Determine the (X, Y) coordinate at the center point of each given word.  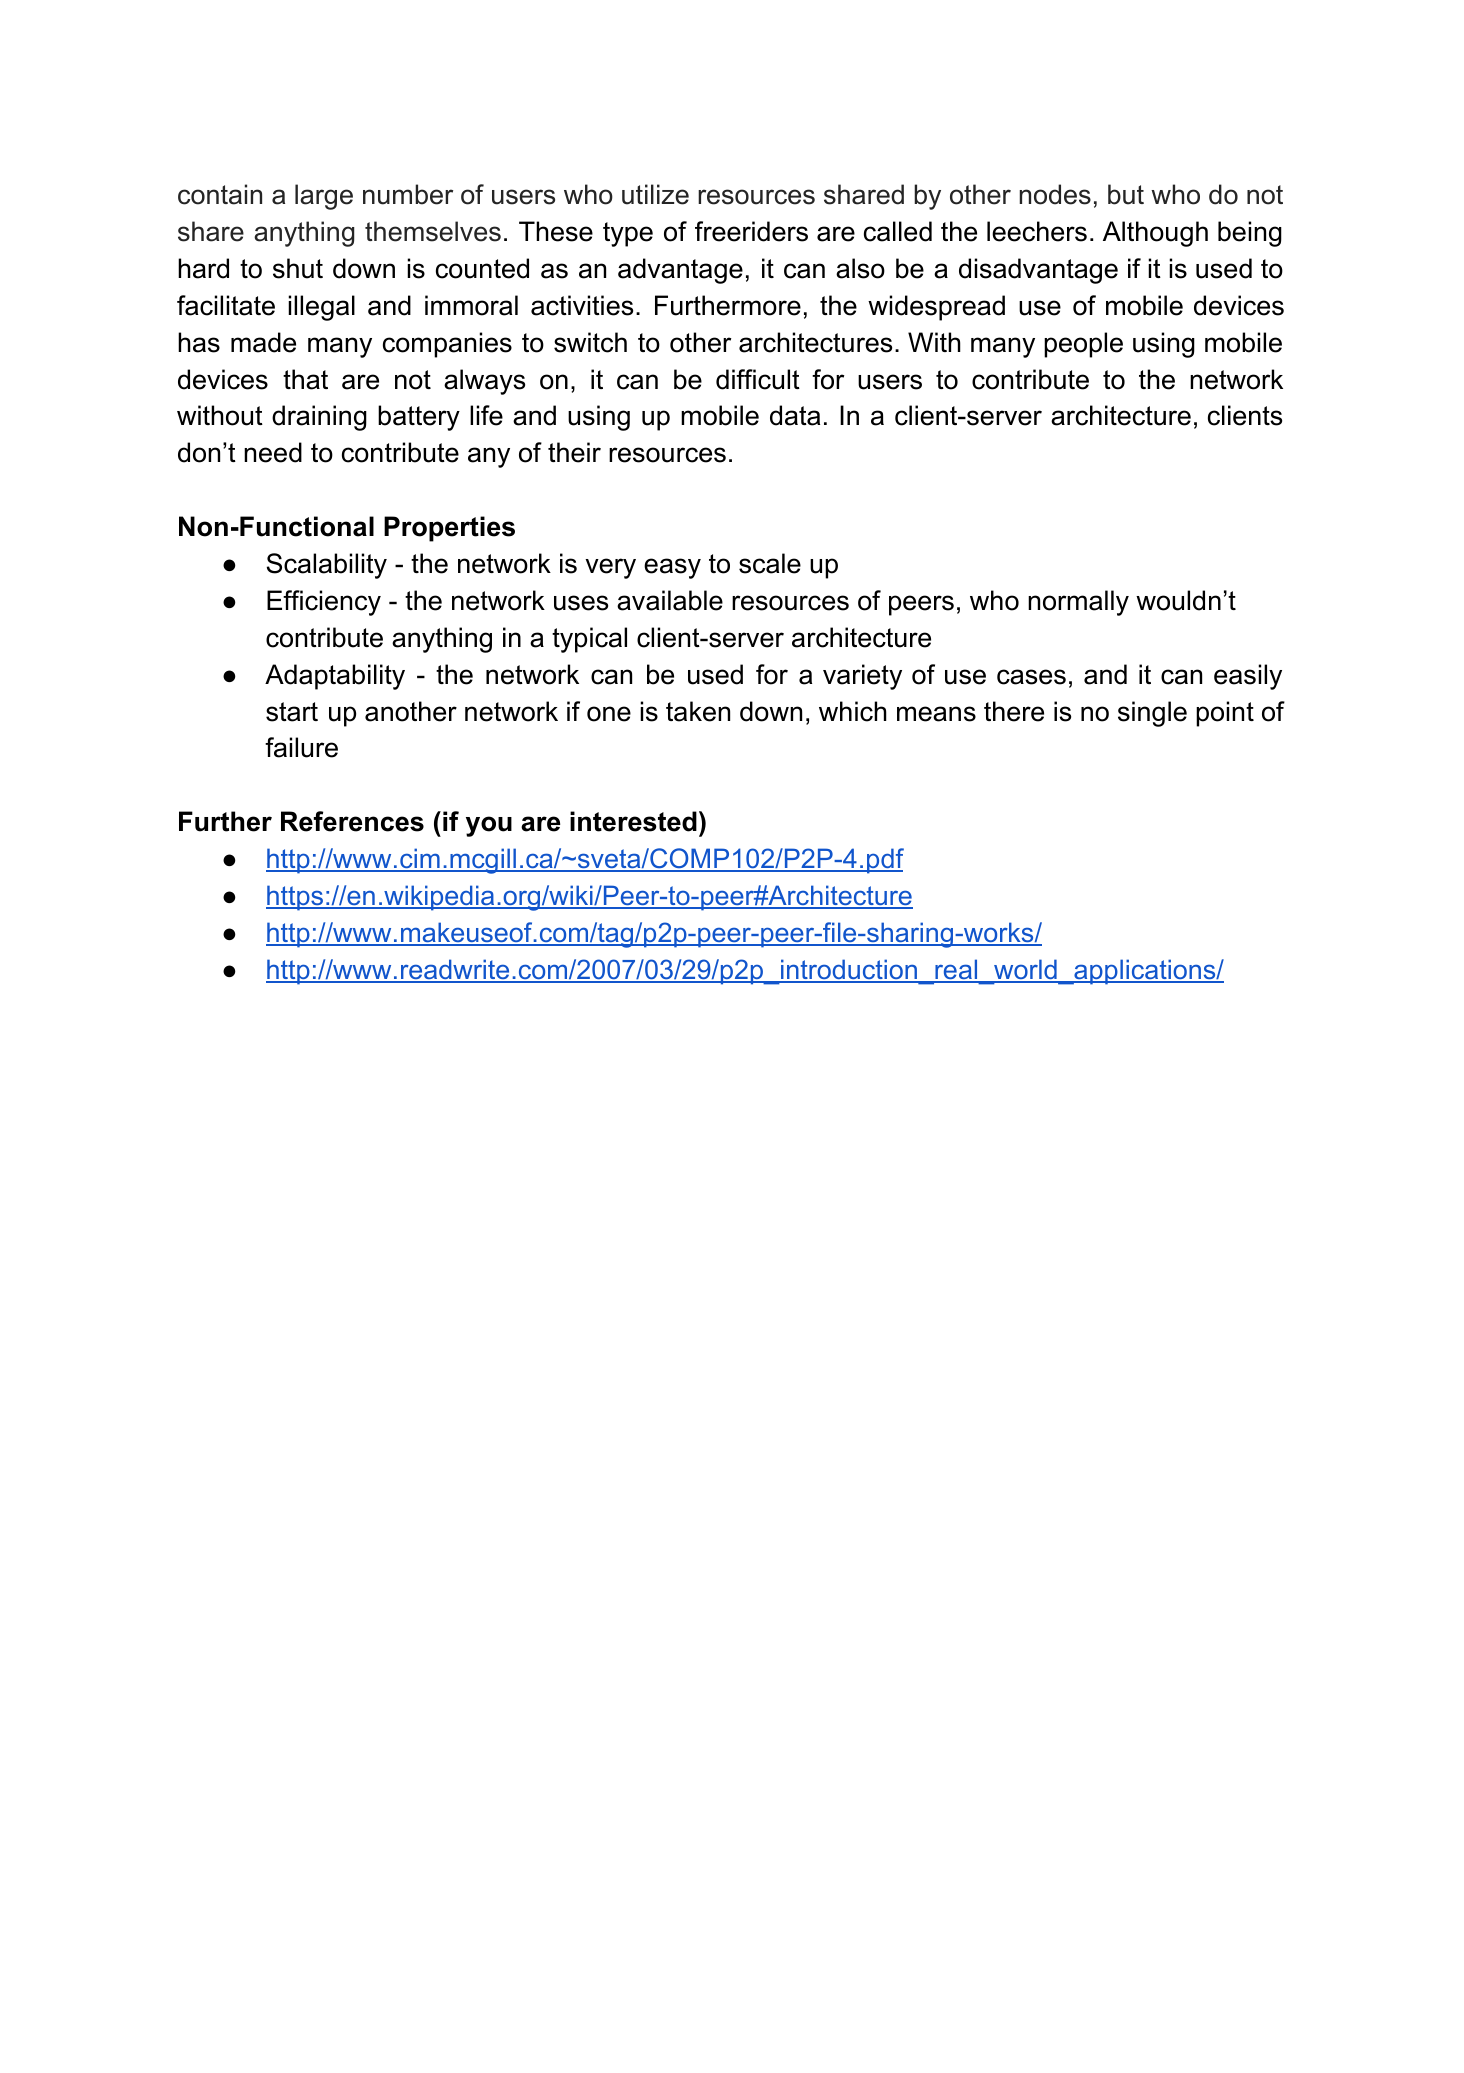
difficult (758, 379)
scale (770, 563)
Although (1155, 234)
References (352, 821)
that (305, 379)
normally (1078, 603)
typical (589, 640)
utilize (655, 194)
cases (1031, 677)
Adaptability (335, 677)
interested (633, 821)
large (324, 197)
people (1083, 345)
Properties (449, 529)
